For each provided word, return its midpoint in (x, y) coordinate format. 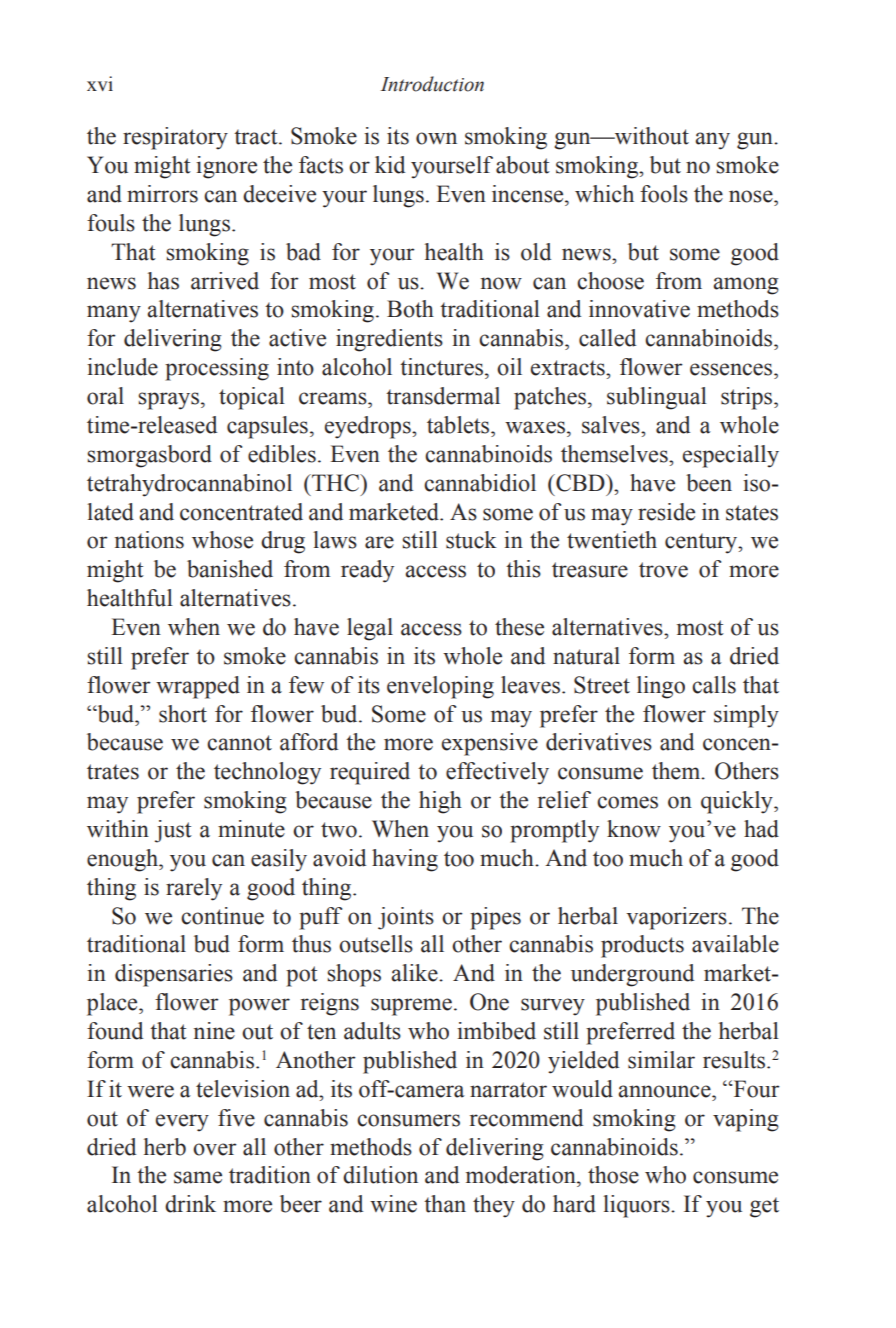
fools (664, 194)
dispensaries (174, 975)
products (642, 946)
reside (666, 512)
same (198, 1177)
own (436, 138)
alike (415, 973)
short (183, 714)
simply (746, 716)
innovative (639, 309)
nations (149, 540)
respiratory (175, 138)
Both (410, 309)
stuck (471, 540)
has (163, 281)
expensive (490, 744)
